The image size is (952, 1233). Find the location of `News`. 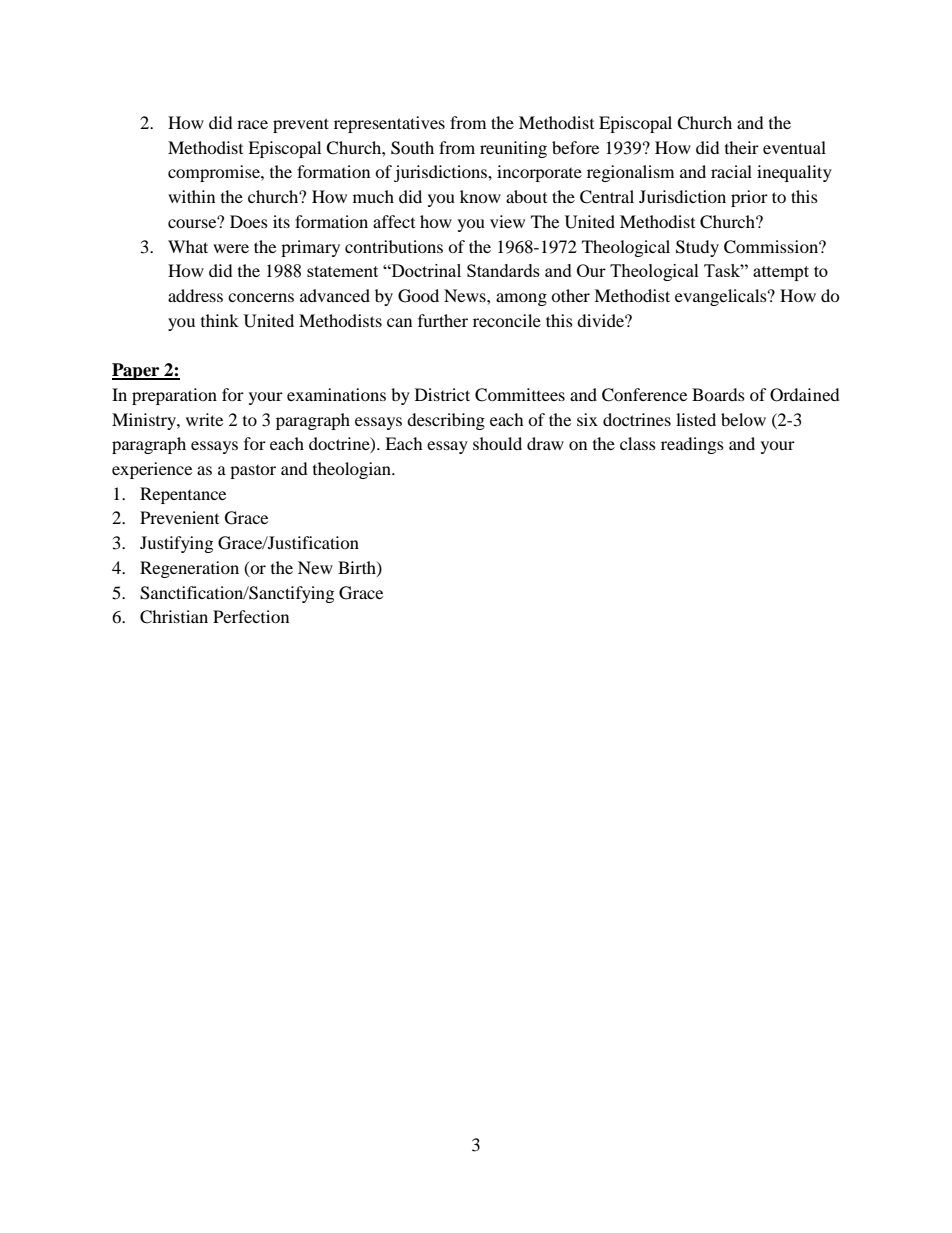

News is located at coordinates (466, 295).
